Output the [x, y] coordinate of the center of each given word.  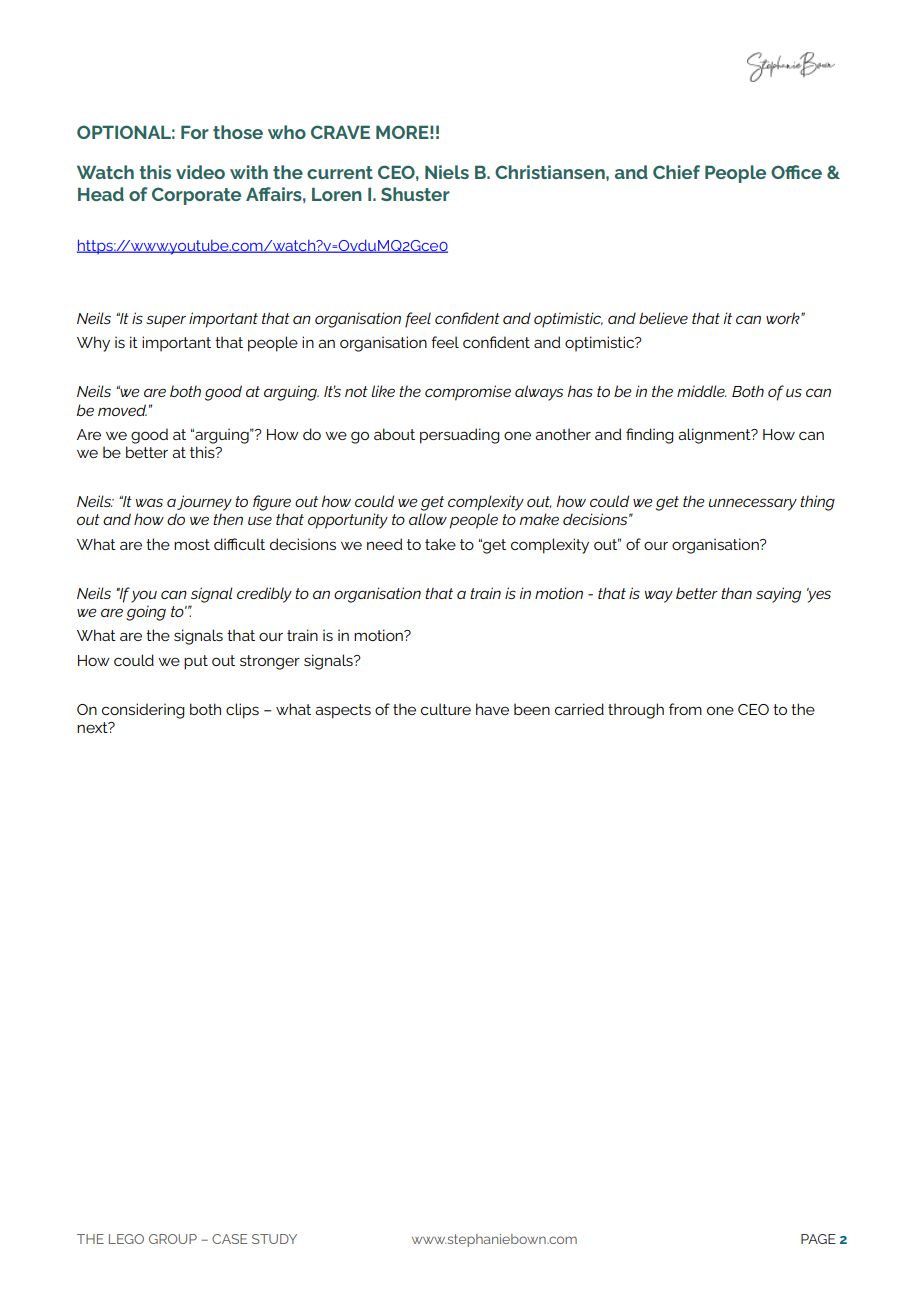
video [200, 172]
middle [701, 391]
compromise [468, 393]
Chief [676, 172]
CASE [229, 1239]
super [166, 321]
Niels [447, 172]
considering [143, 711]
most [192, 544]
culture [446, 709]
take [440, 544]
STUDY [274, 1239]
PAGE [818, 1239]
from [685, 709]
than [736, 593]
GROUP [173, 1239]
